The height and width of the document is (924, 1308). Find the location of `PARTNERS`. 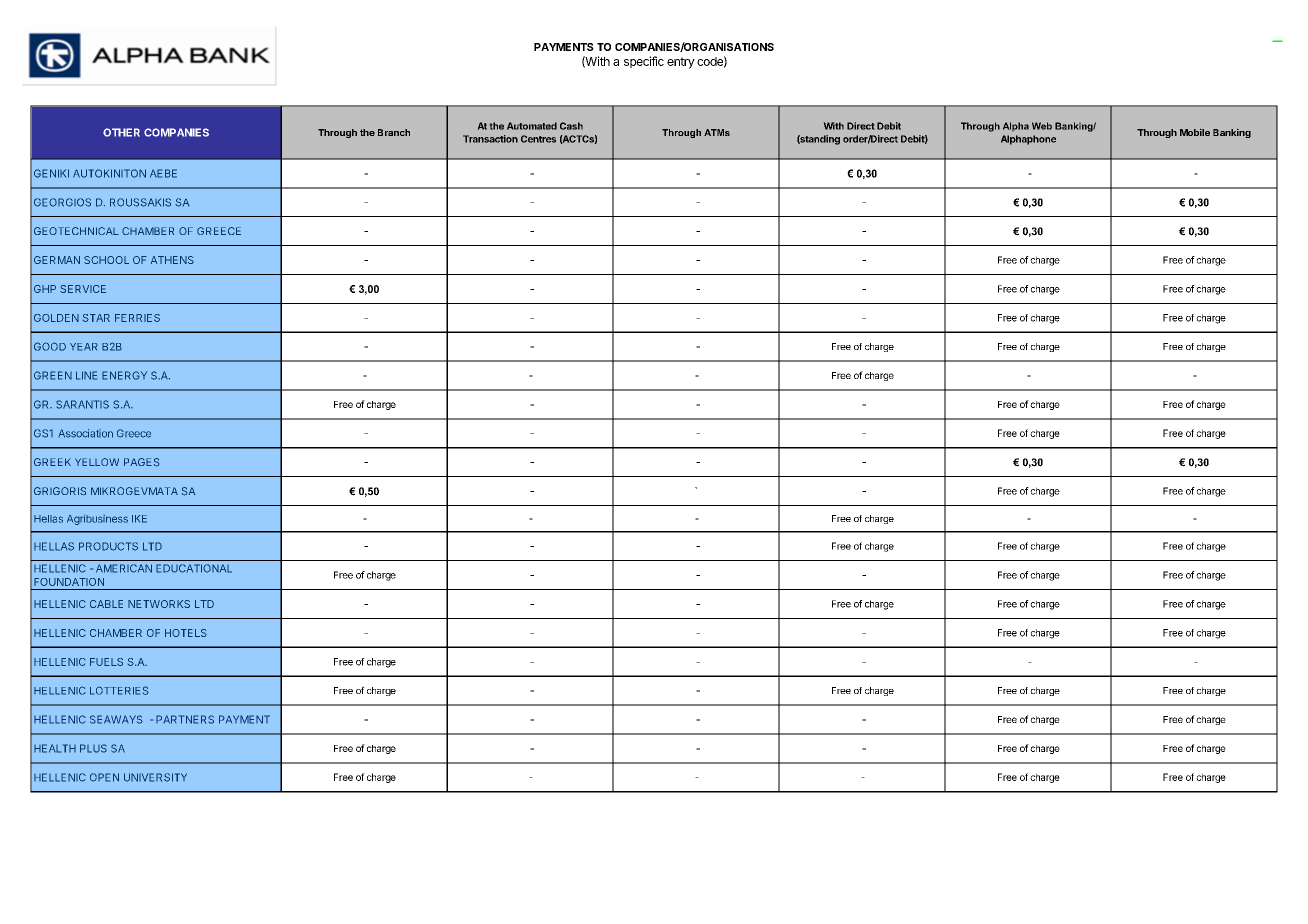

PARTNERS is located at coordinates (185, 719).
